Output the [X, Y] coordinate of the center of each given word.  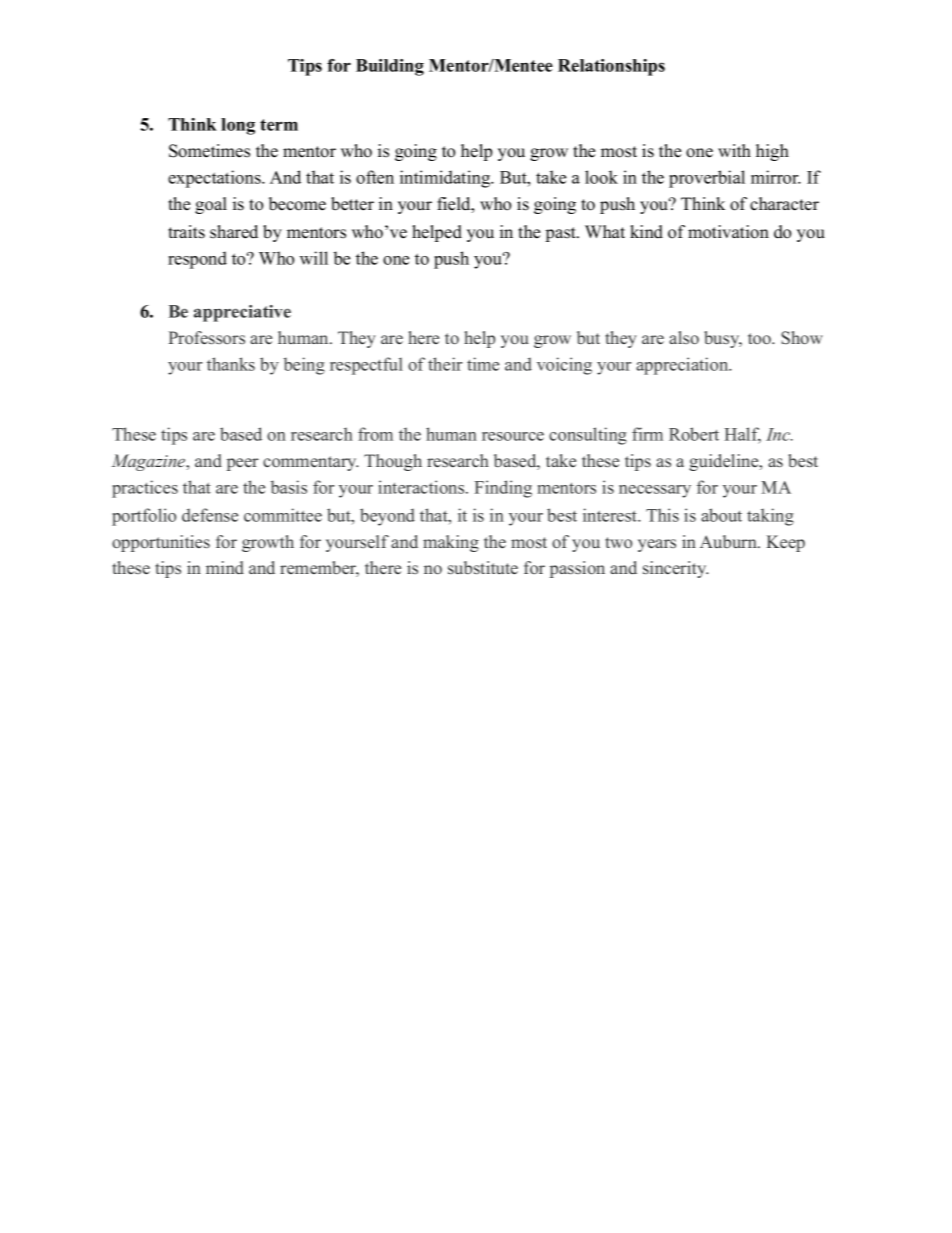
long [238, 126]
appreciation [683, 366]
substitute [483, 567]
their [445, 364]
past [562, 234]
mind [225, 567]
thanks [231, 364]
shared [234, 232]
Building [390, 67]
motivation [728, 232]
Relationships [611, 67]
